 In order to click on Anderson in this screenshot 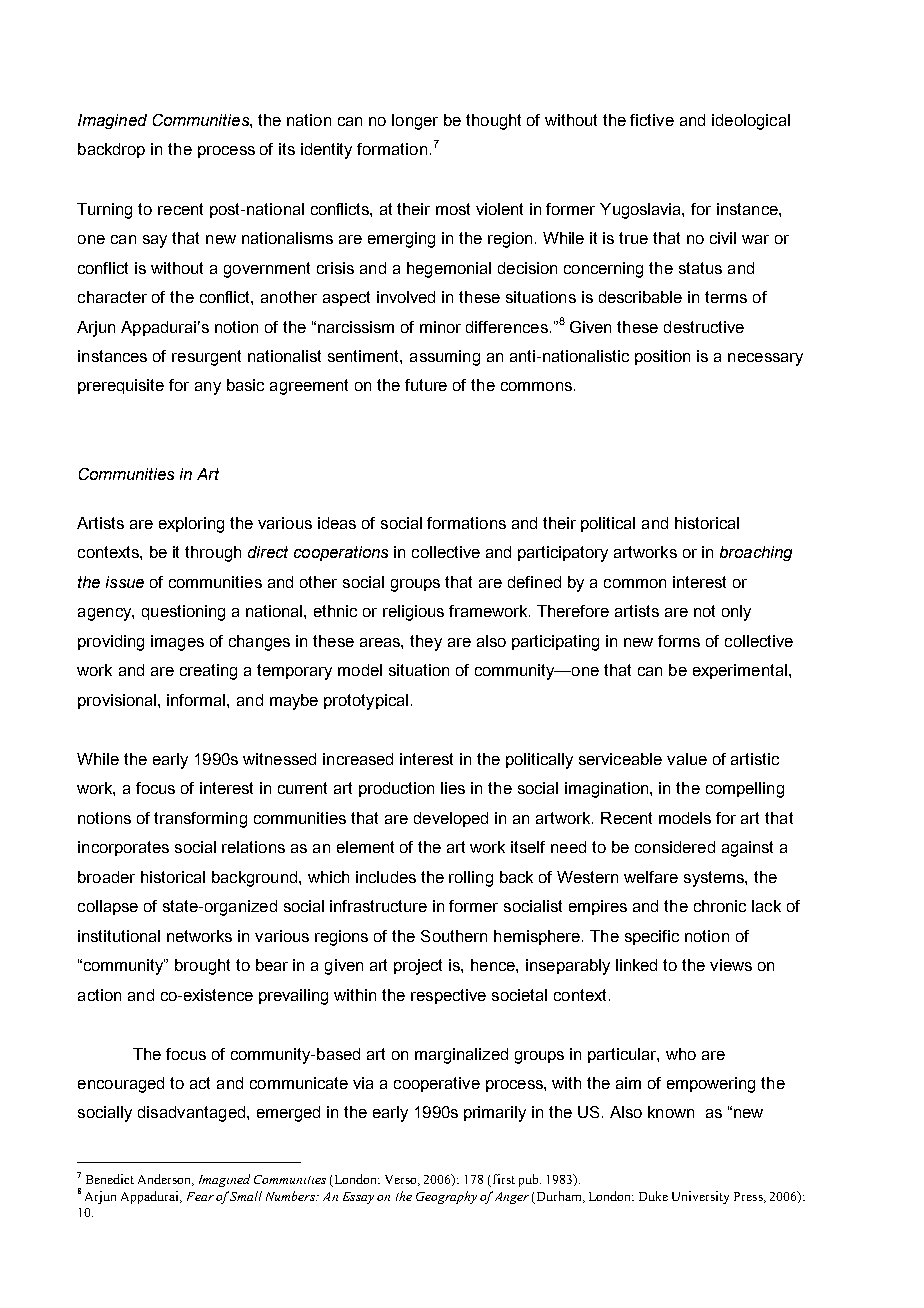, I will do `click(166, 1180)`.
